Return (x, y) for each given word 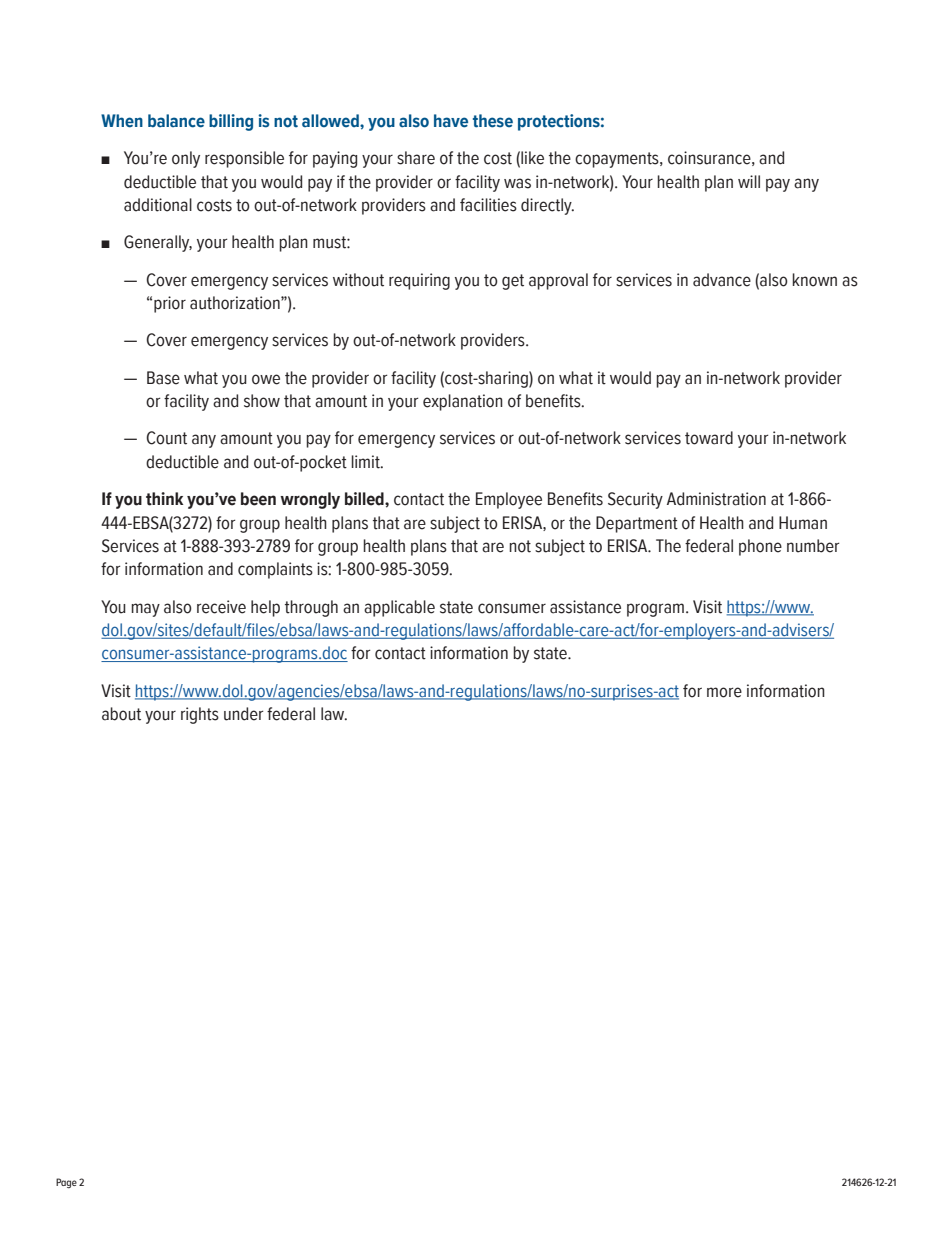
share (416, 158)
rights (200, 715)
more (724, 692)
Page (66, 1183)
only (186, 159)
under (243, 714)
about (121, 714)
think (164, 499)
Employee (509, 500)
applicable (399, 608)
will (749, 181)
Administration (716, 499)
